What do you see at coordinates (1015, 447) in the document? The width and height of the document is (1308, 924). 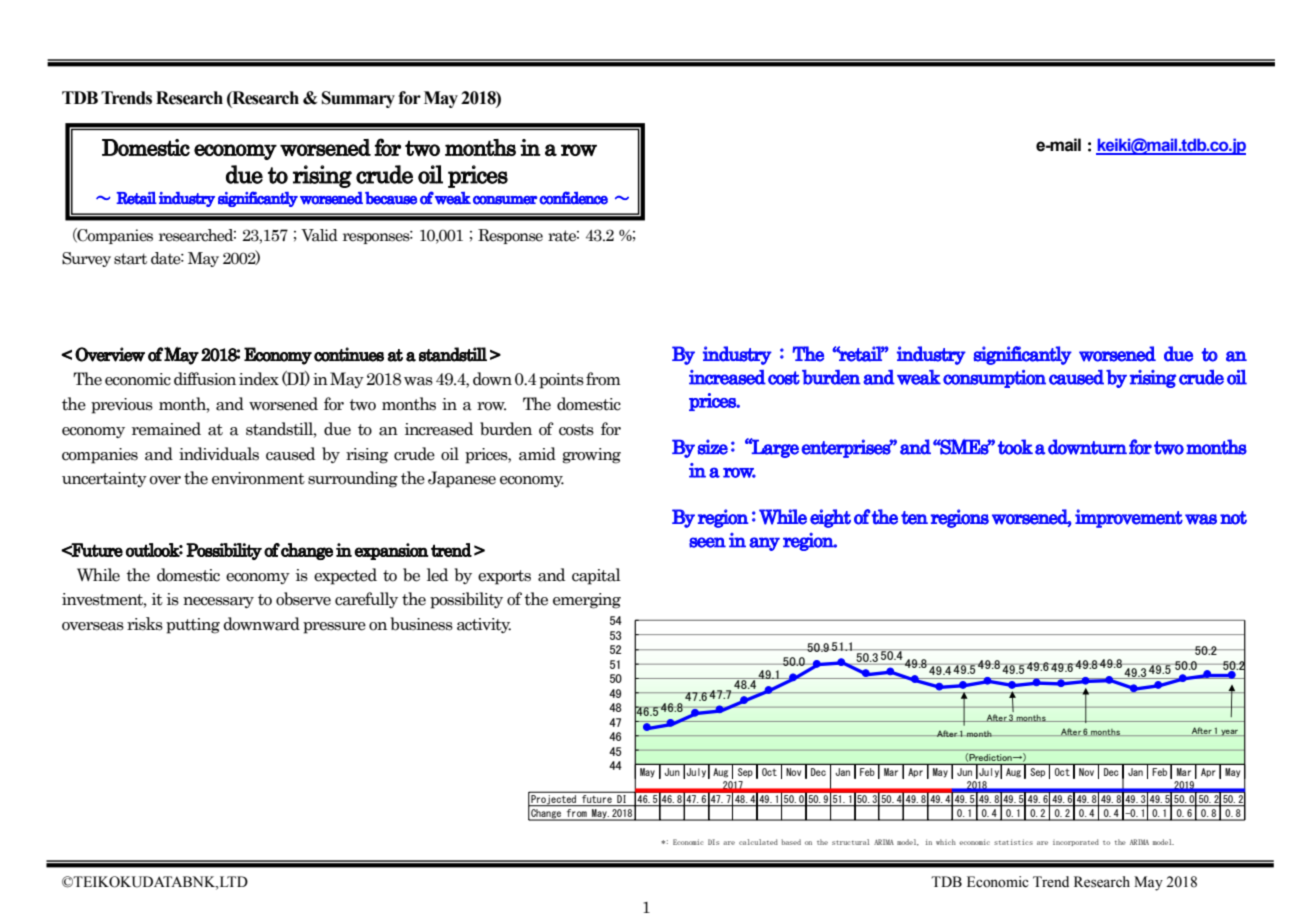 I see `took` at bounding box center [1015, 447].
